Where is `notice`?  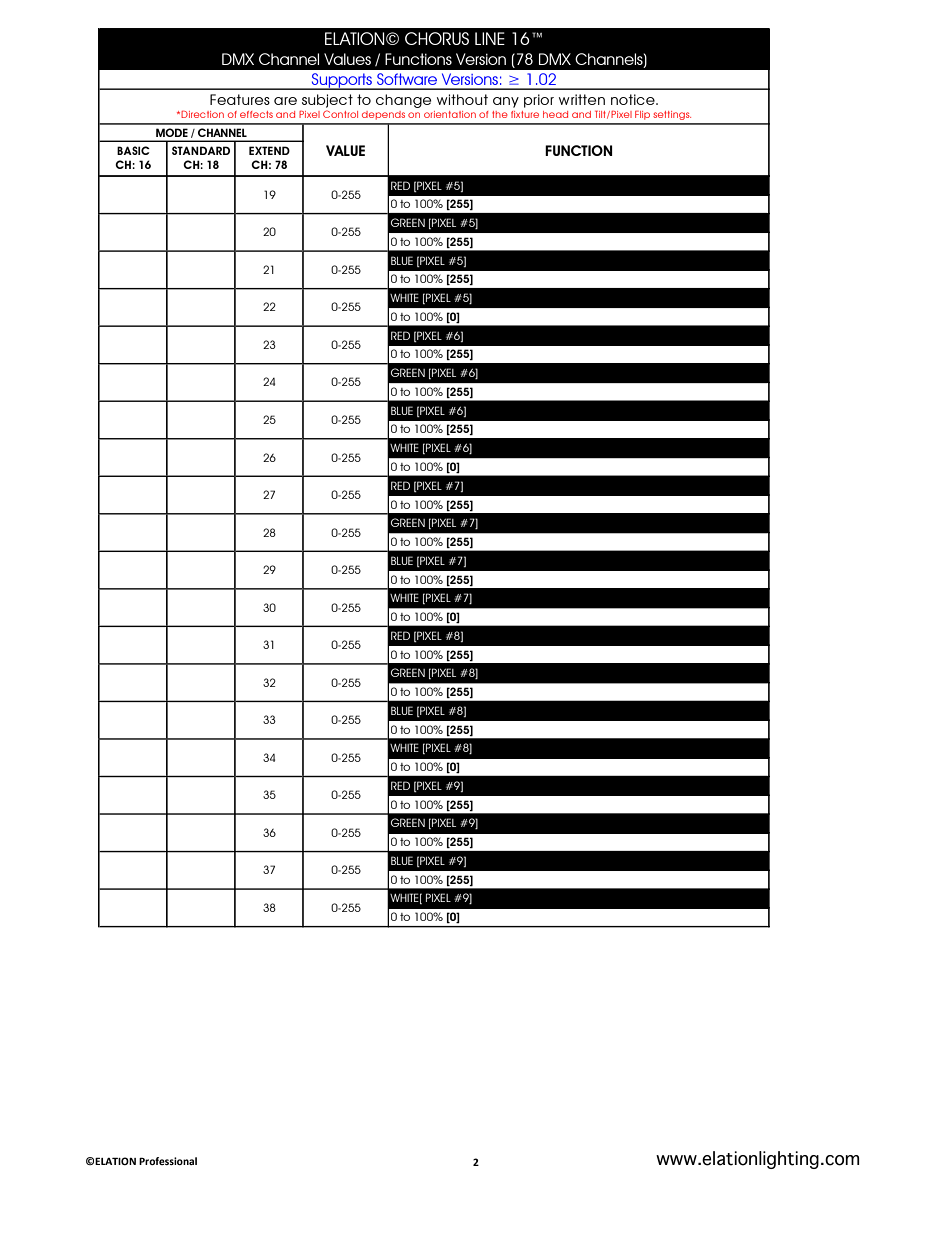 notice is located at coordinates (634, 99).
